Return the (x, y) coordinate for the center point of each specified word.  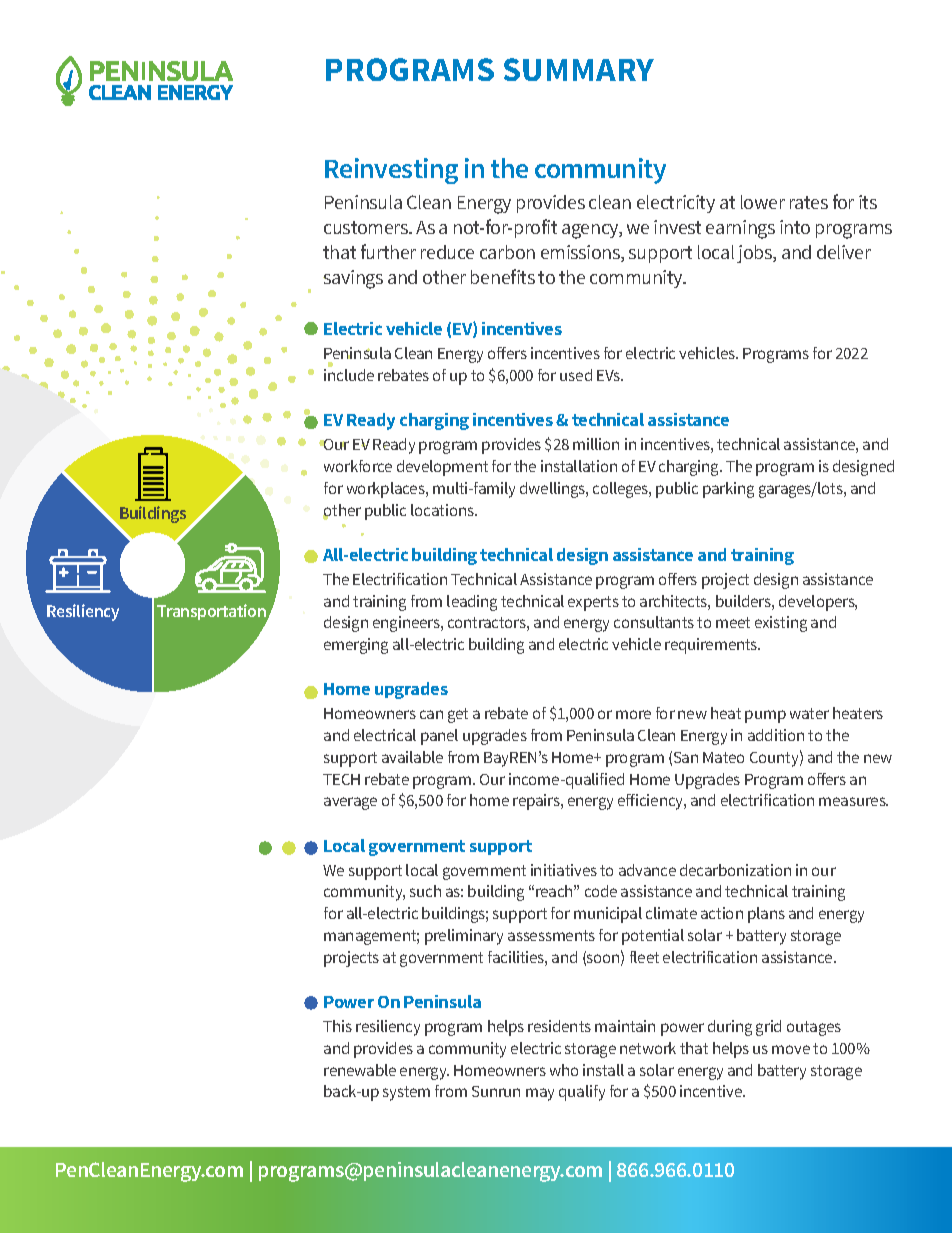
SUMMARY (579, 69)
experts (593, 603)
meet (733, 622)
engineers (407, 624)
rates (809, 202)
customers (367, 227)
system (406, 1093)
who (564, 1070)
